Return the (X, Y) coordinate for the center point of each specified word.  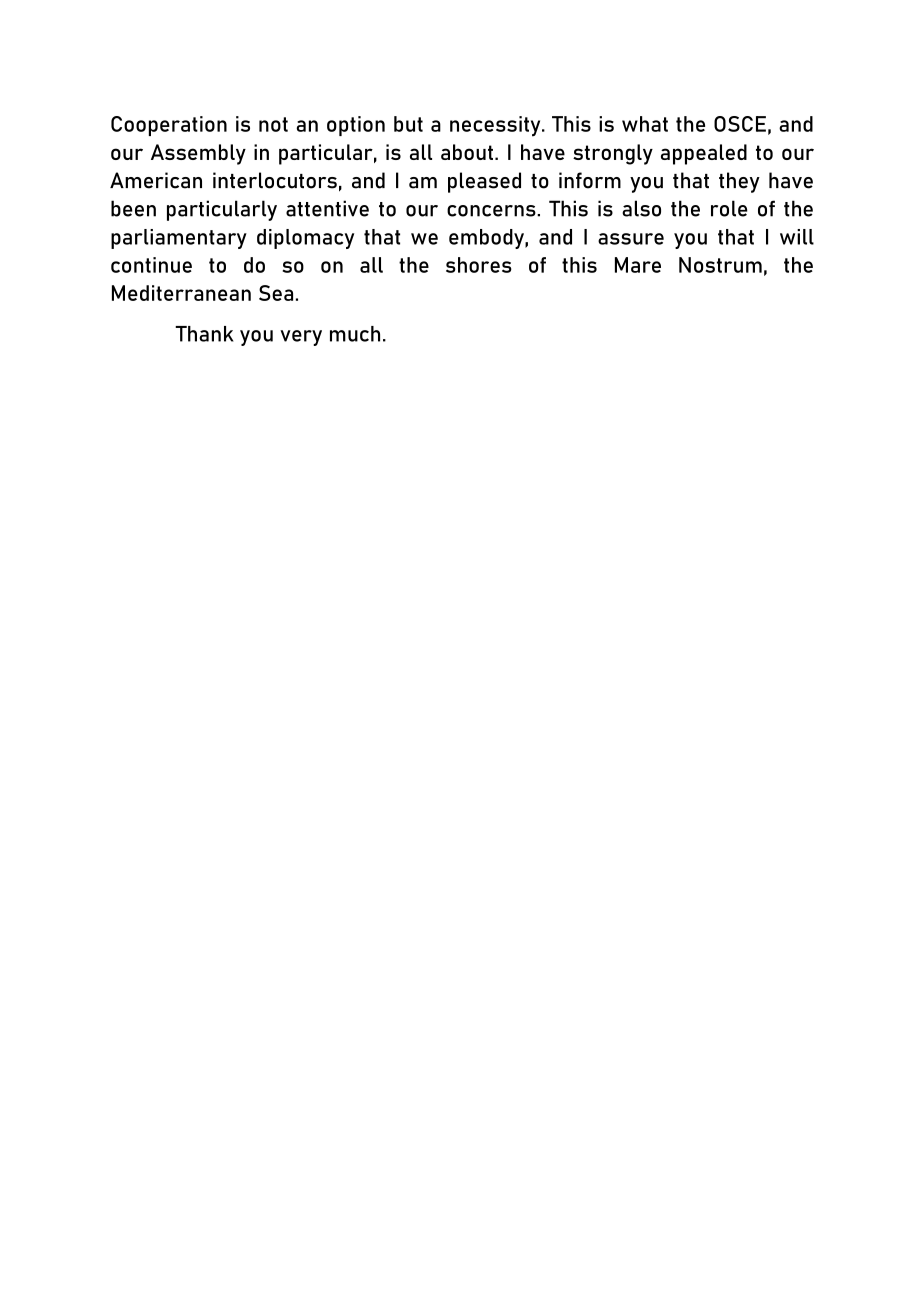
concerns (492, 211)
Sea (276, 293)
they (739, 182)
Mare (638, 265)
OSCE (740, 124)
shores (479, 265)
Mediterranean (181, 293)
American (156, 180)
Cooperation (169, 126)
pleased (484, 182)
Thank (204, 334)
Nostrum (720, 265)
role (729, 208)
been (133, 208)
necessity (496, 126)
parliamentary (179, 239)
